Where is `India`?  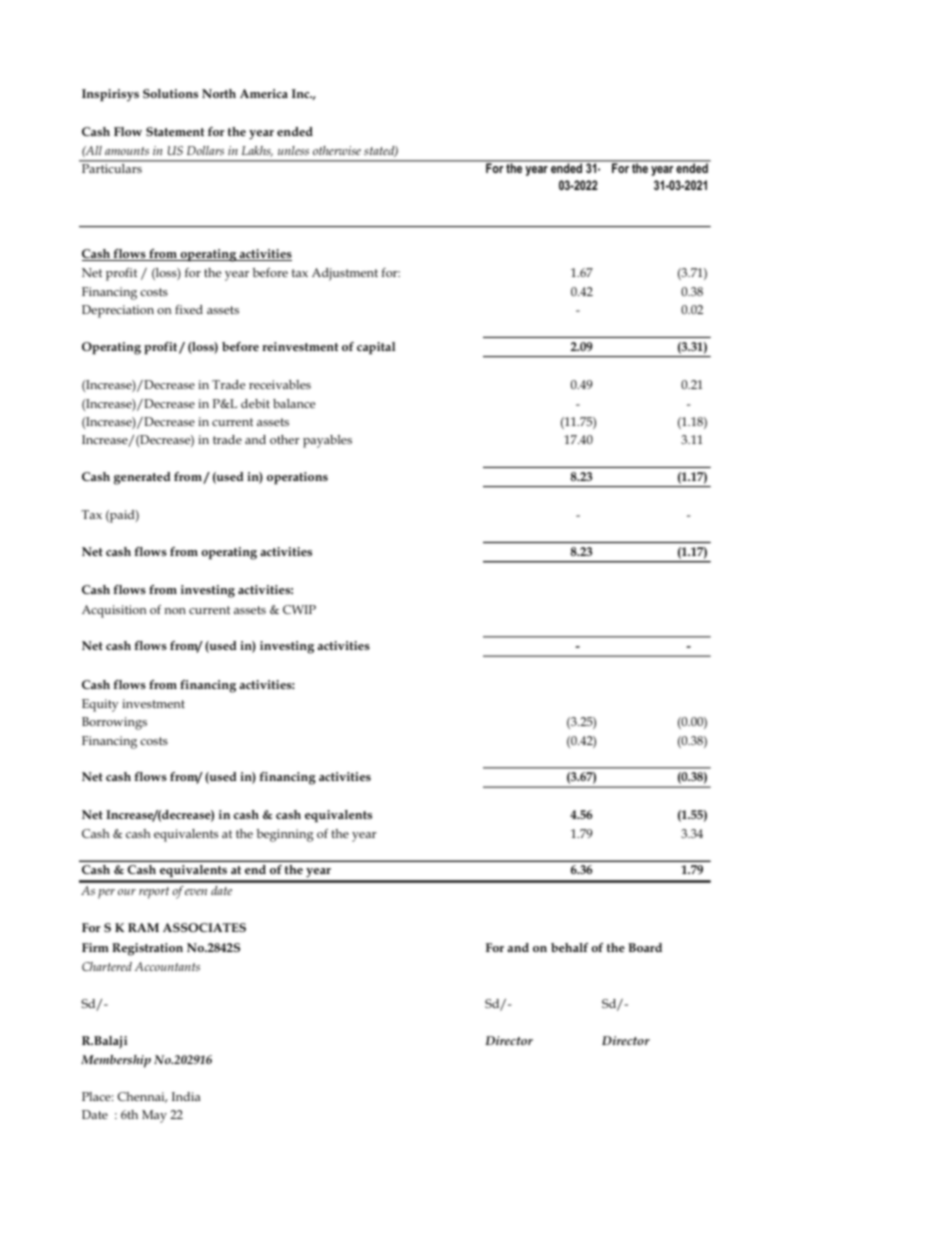 India is located at coordinates (186, 1096).
